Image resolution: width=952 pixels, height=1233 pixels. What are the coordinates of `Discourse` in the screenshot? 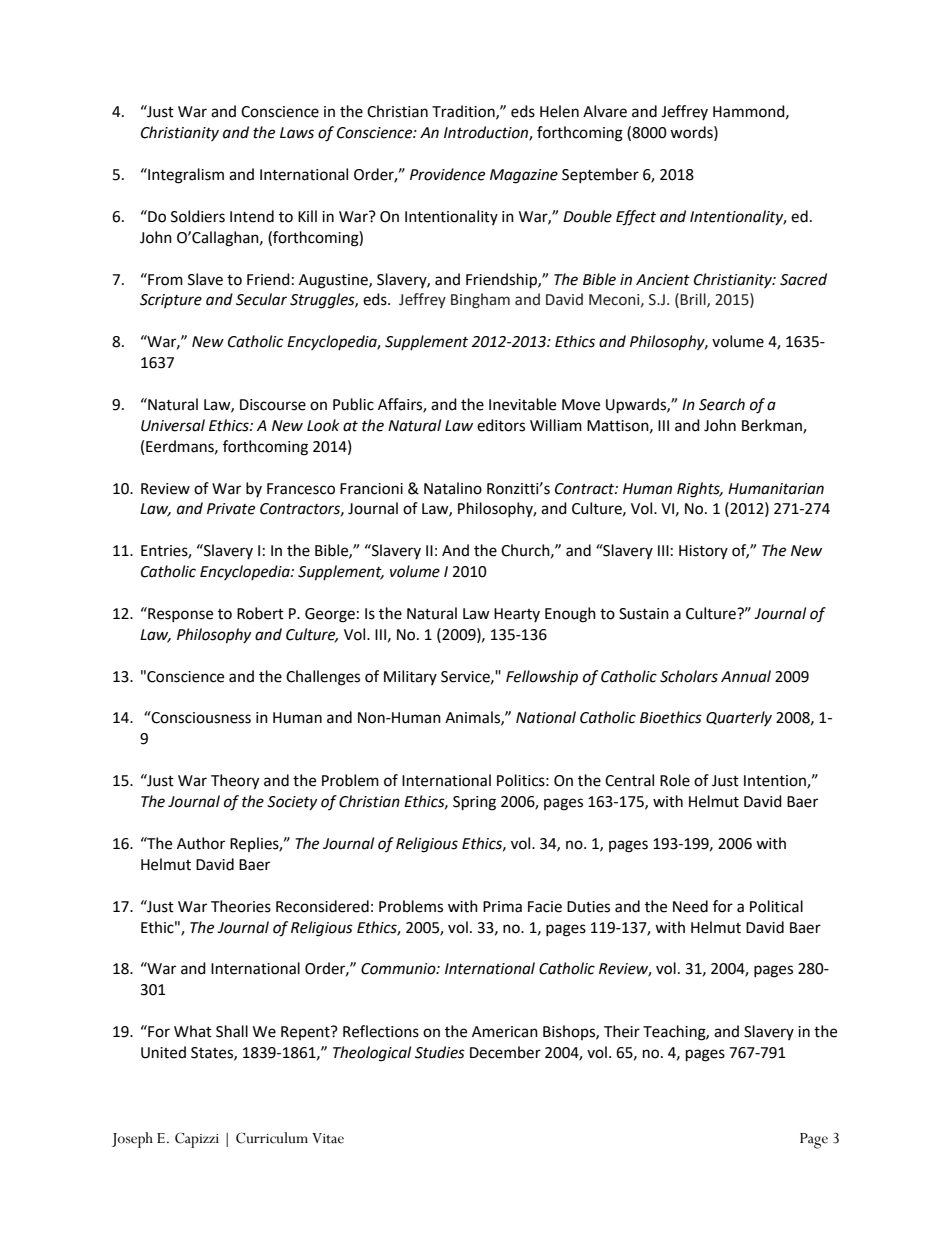 It's located at (273, 405).
